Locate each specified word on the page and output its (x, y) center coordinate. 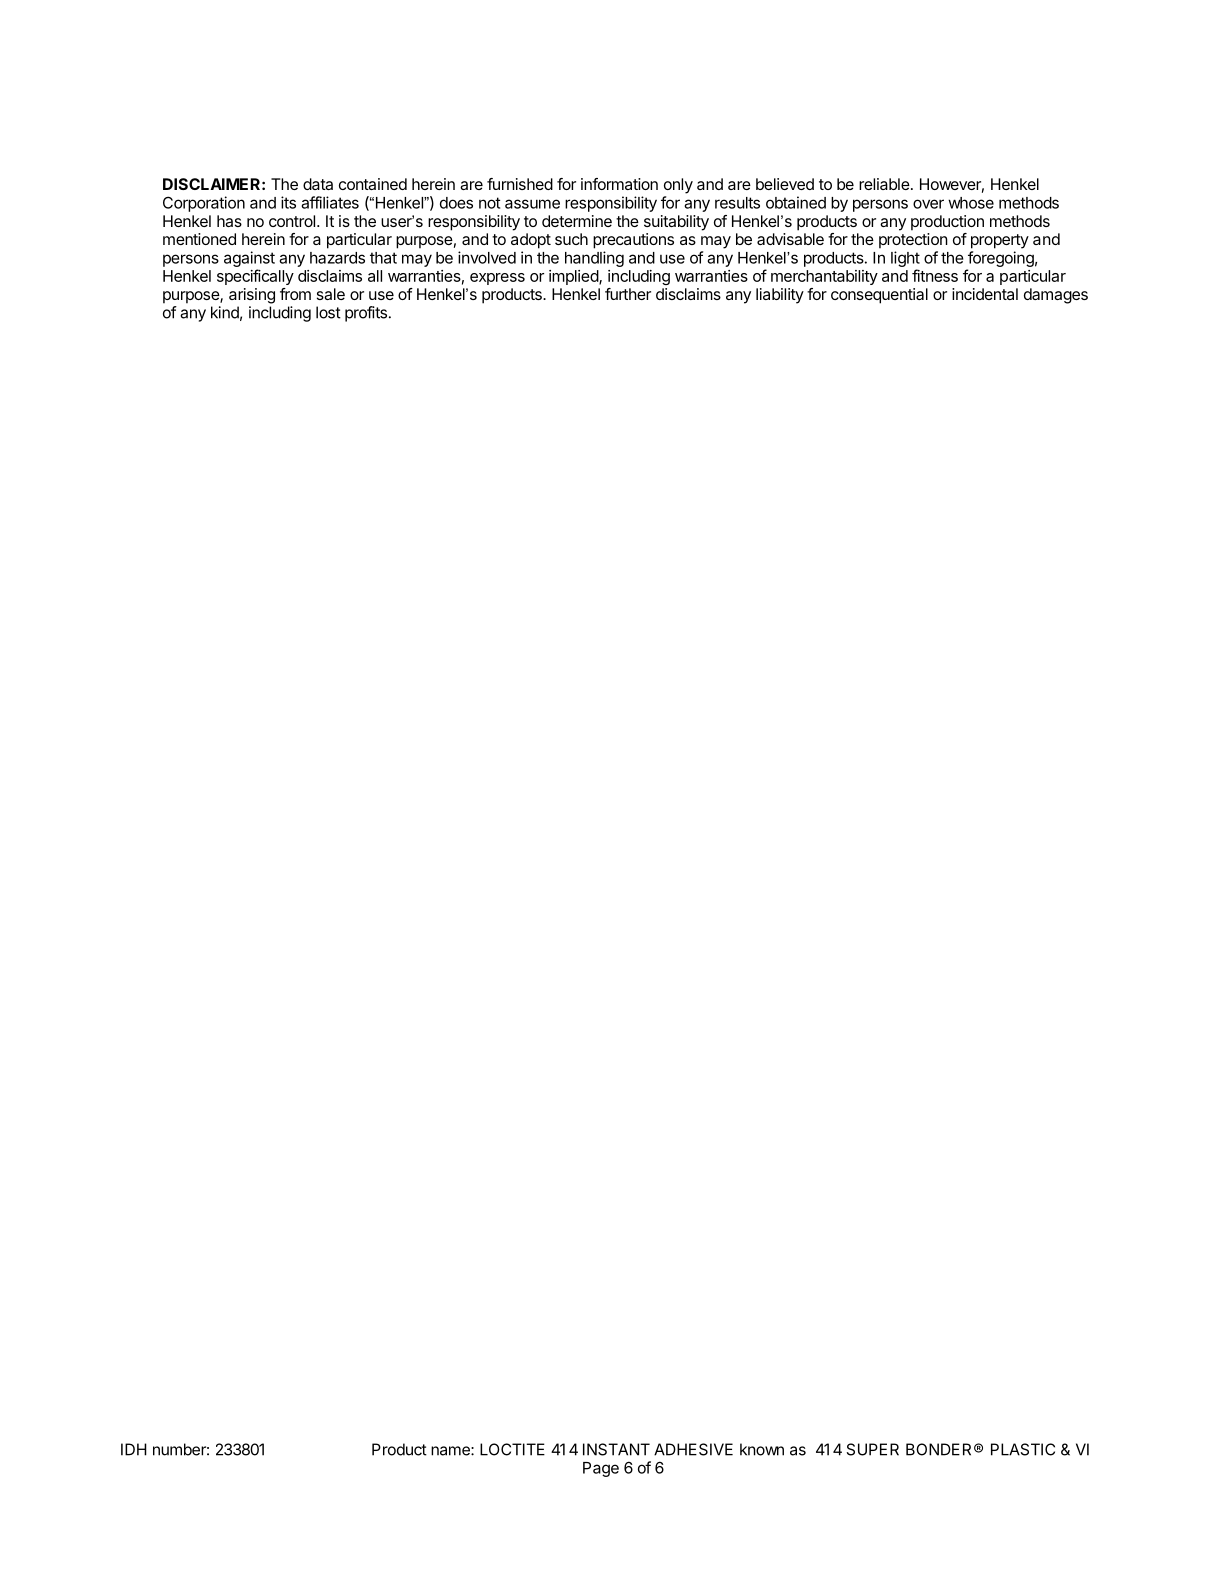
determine (577, 221)
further (628, 294)
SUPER (873, 1449)
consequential (879, 296)
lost (328, 312)
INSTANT (616, 1449)
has (229, 221)
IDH (134, 1449)
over (928, 204)
